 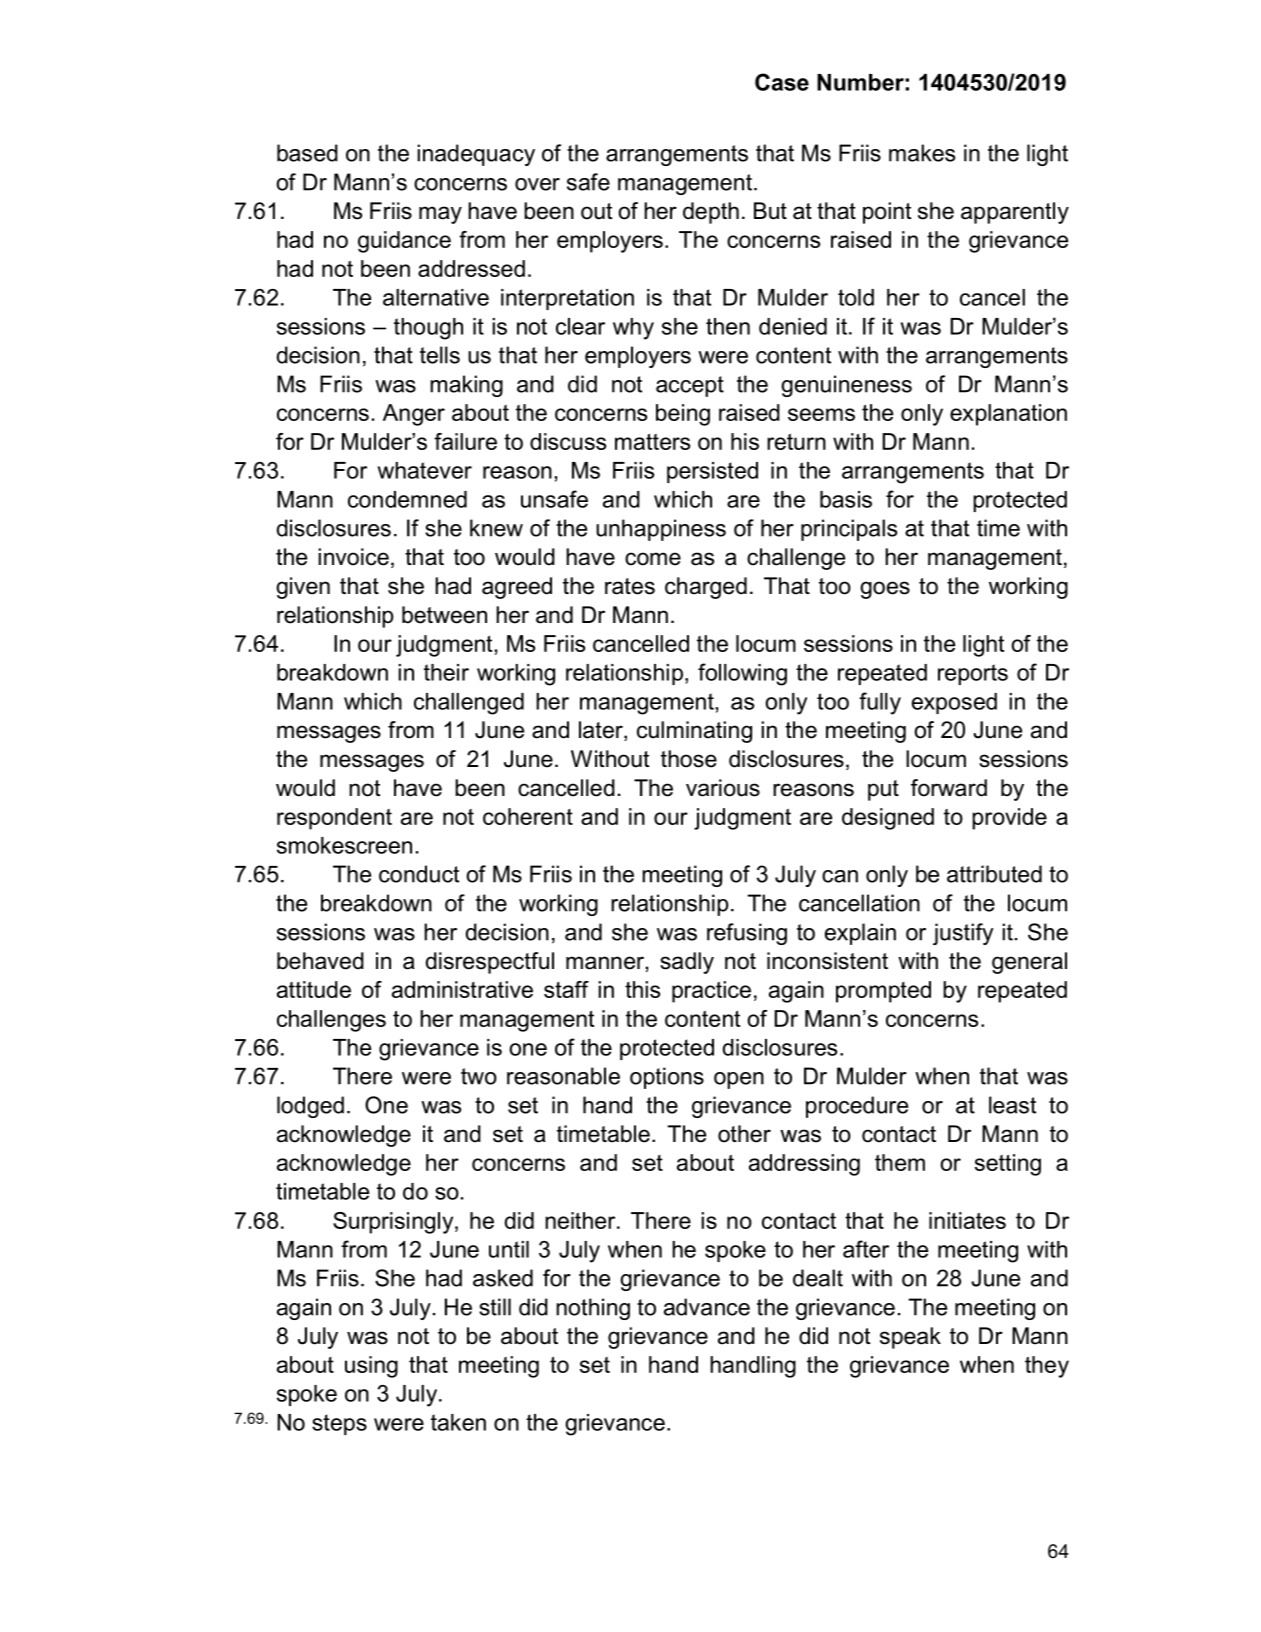 I want to click on goes, so click(x=885, y=590).
